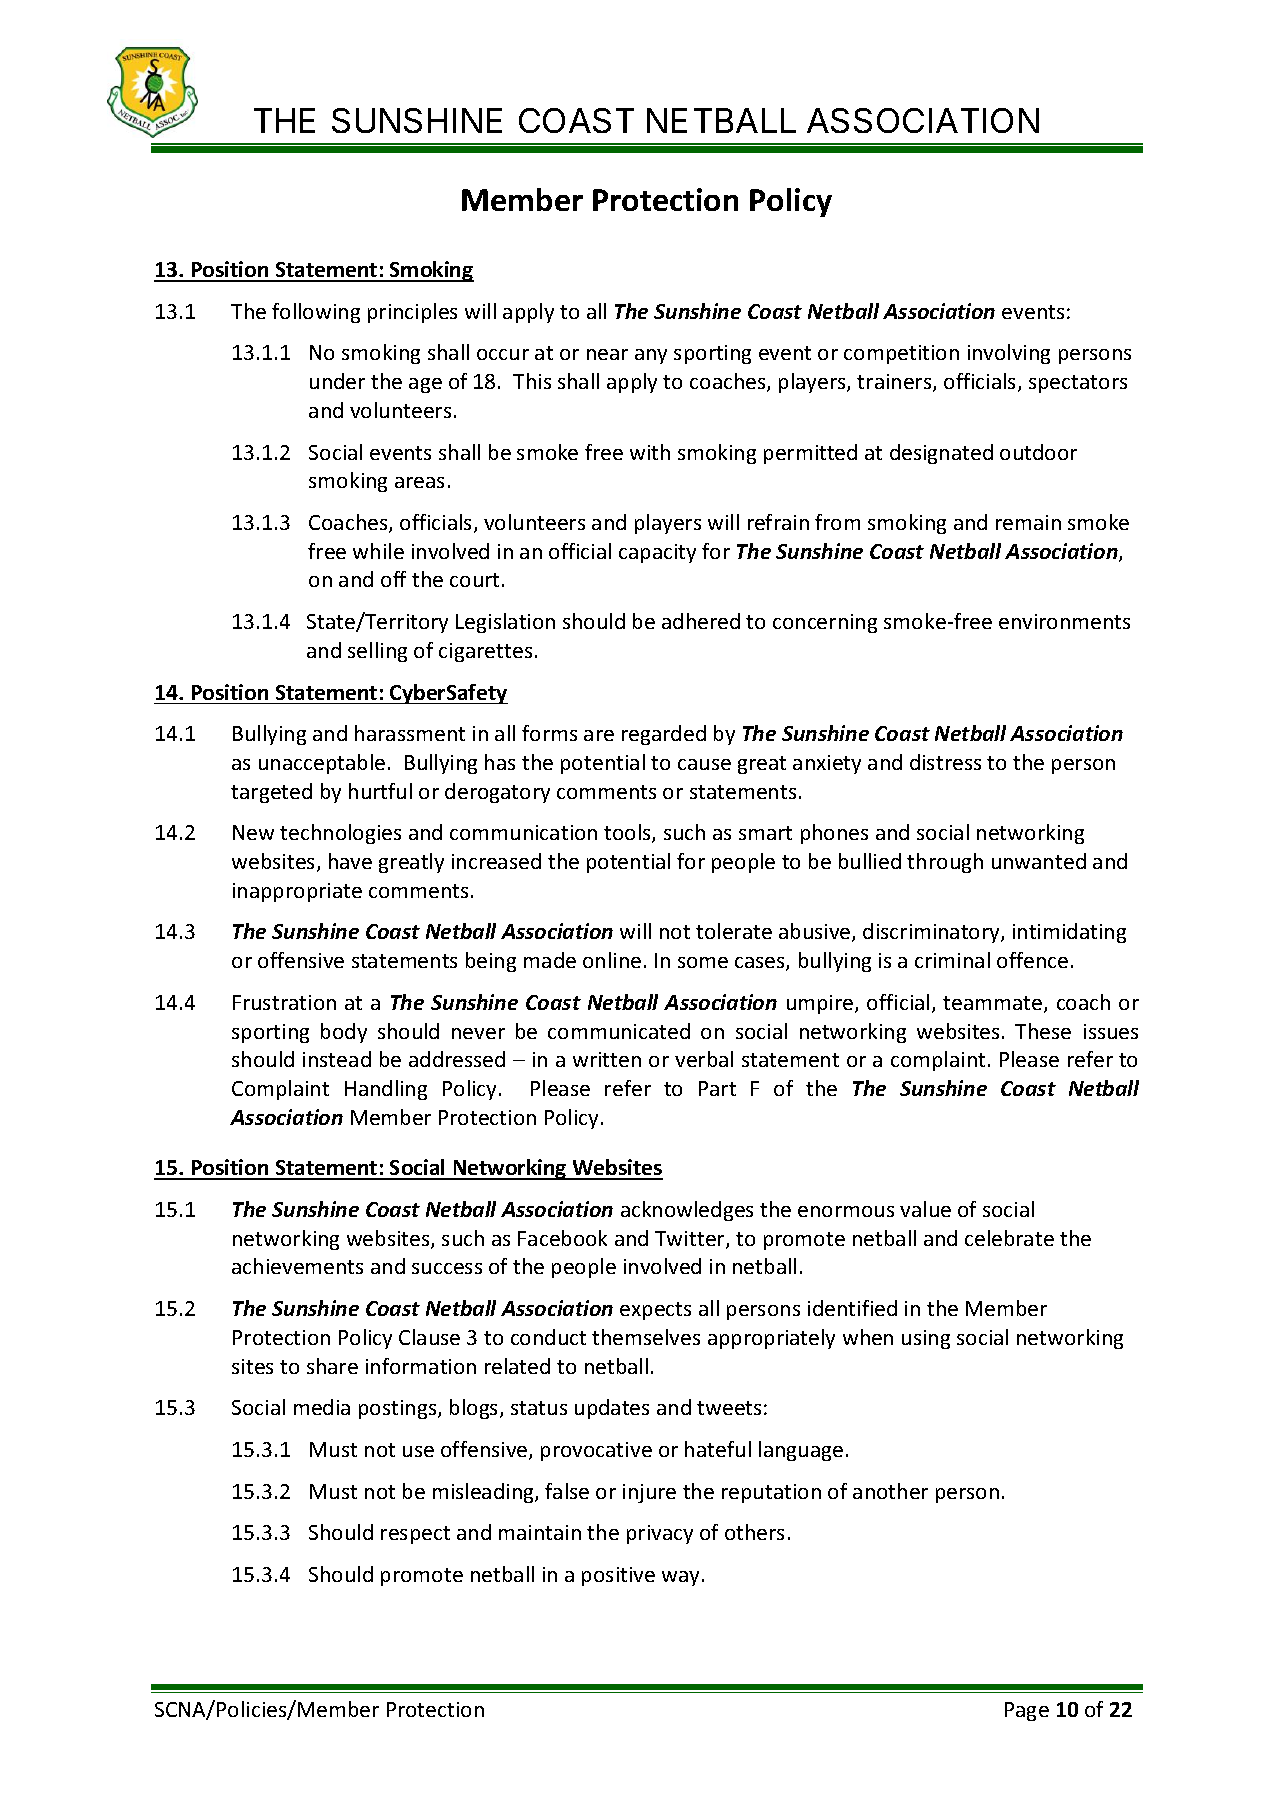  Describe the element at coordinates (337, 381) in the image. I see `under` at that location.
